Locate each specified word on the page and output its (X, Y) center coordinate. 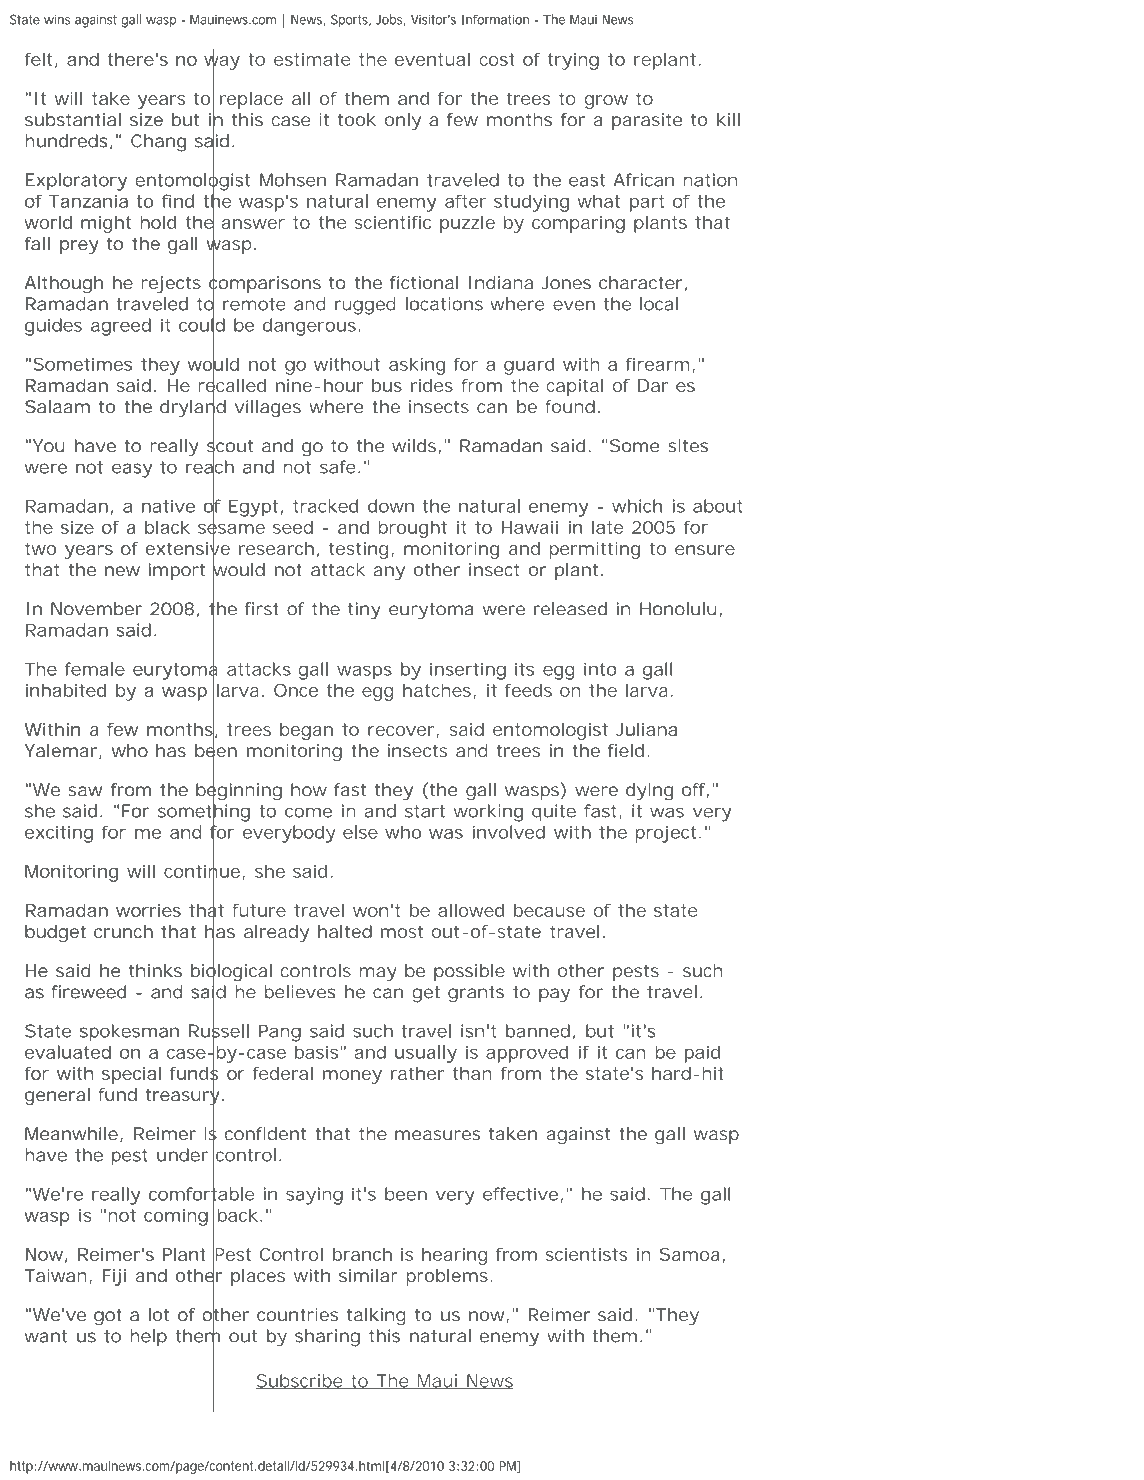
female (95, 669)
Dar (653, 385)
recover (401, 731)
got (108, 1317)
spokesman (129, 1033)
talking (376, 1316)
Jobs (390, 20)
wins (57, 19)
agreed (121, 327)
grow (606, 102)
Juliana (646, 729)
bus (387, 385)
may (378, 974)
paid (702, 1054)
